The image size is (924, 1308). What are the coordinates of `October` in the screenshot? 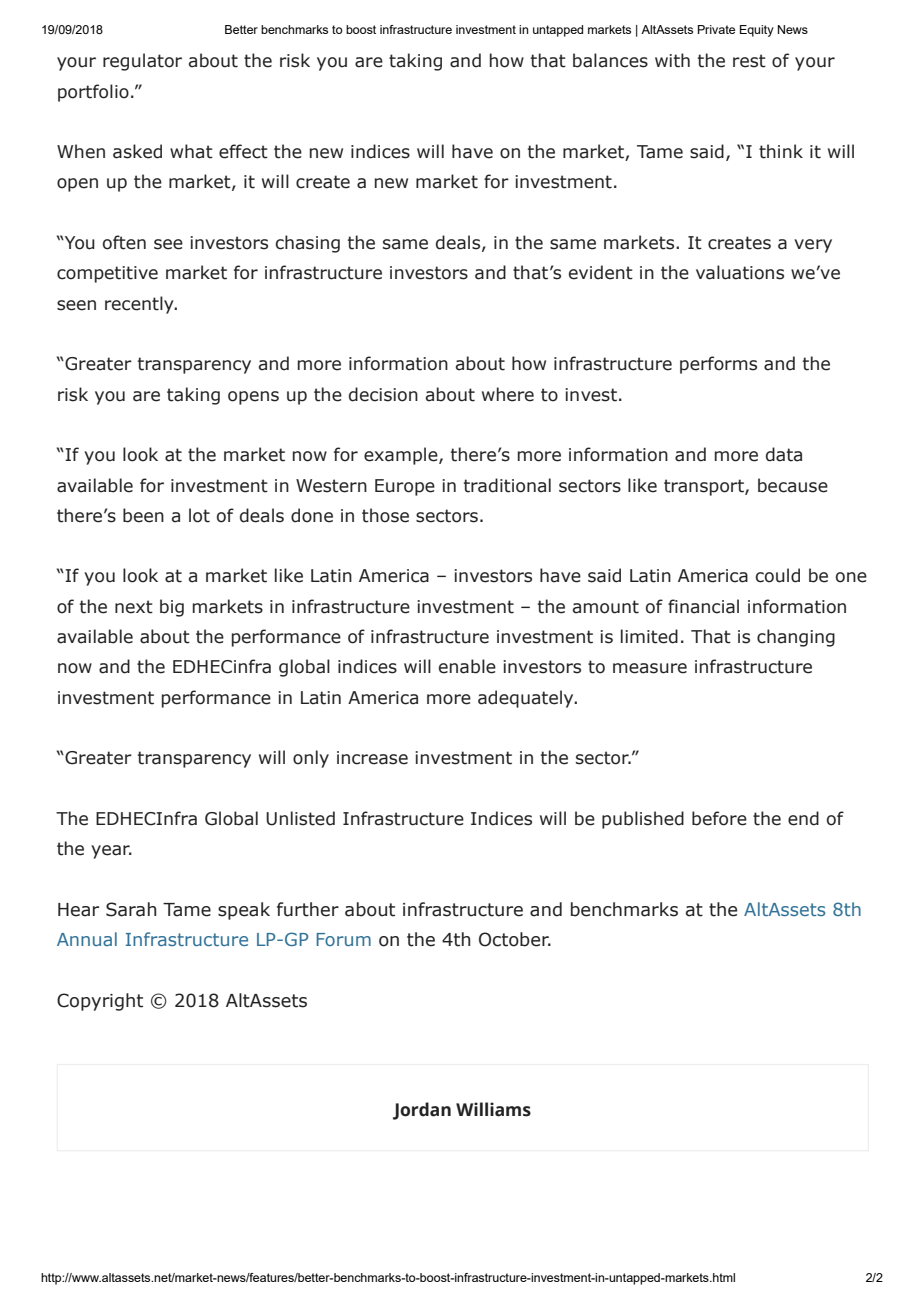 It's located at (515, 939).
